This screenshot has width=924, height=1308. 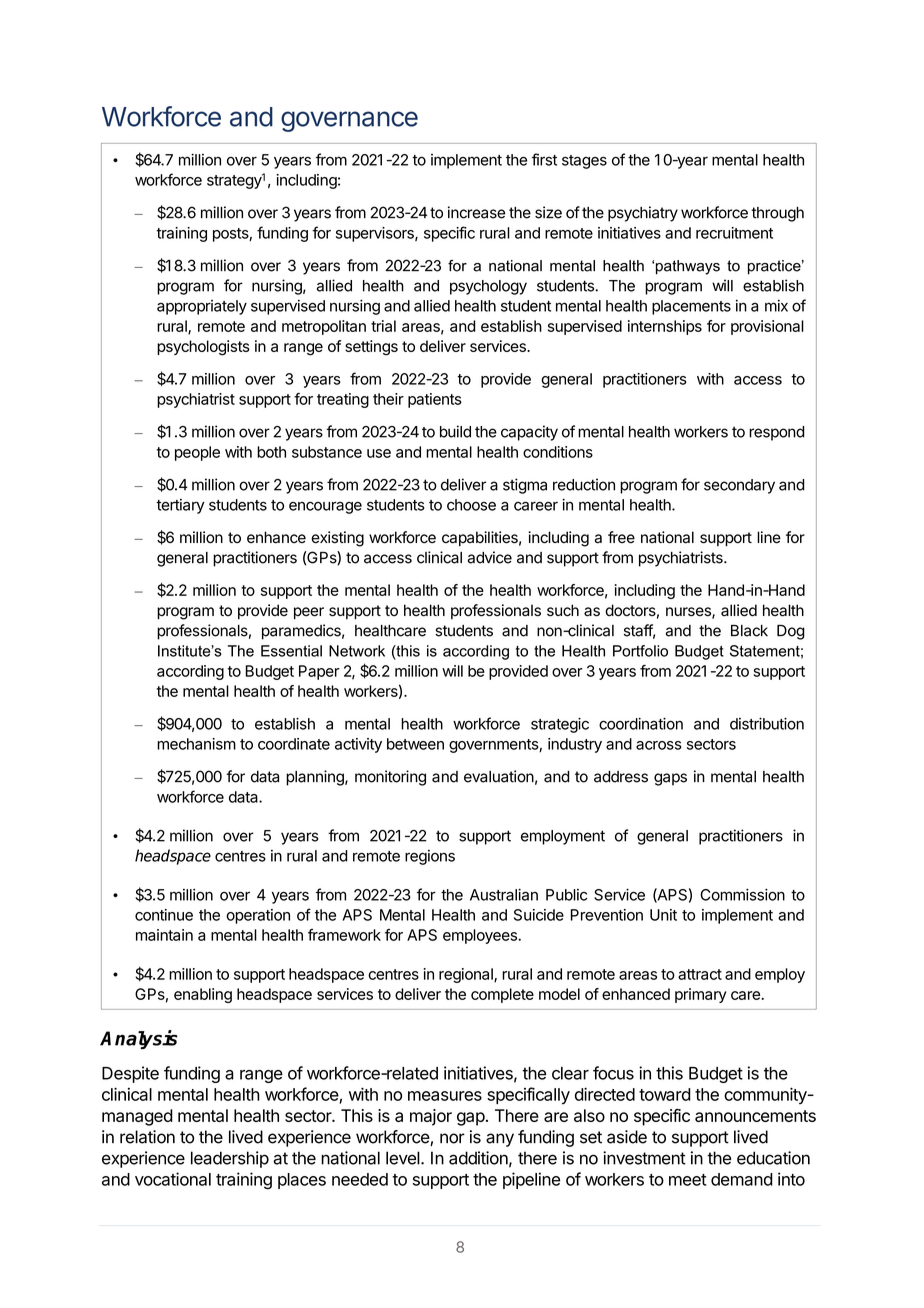 I want to click on attract, so click(x=700, y=974).
